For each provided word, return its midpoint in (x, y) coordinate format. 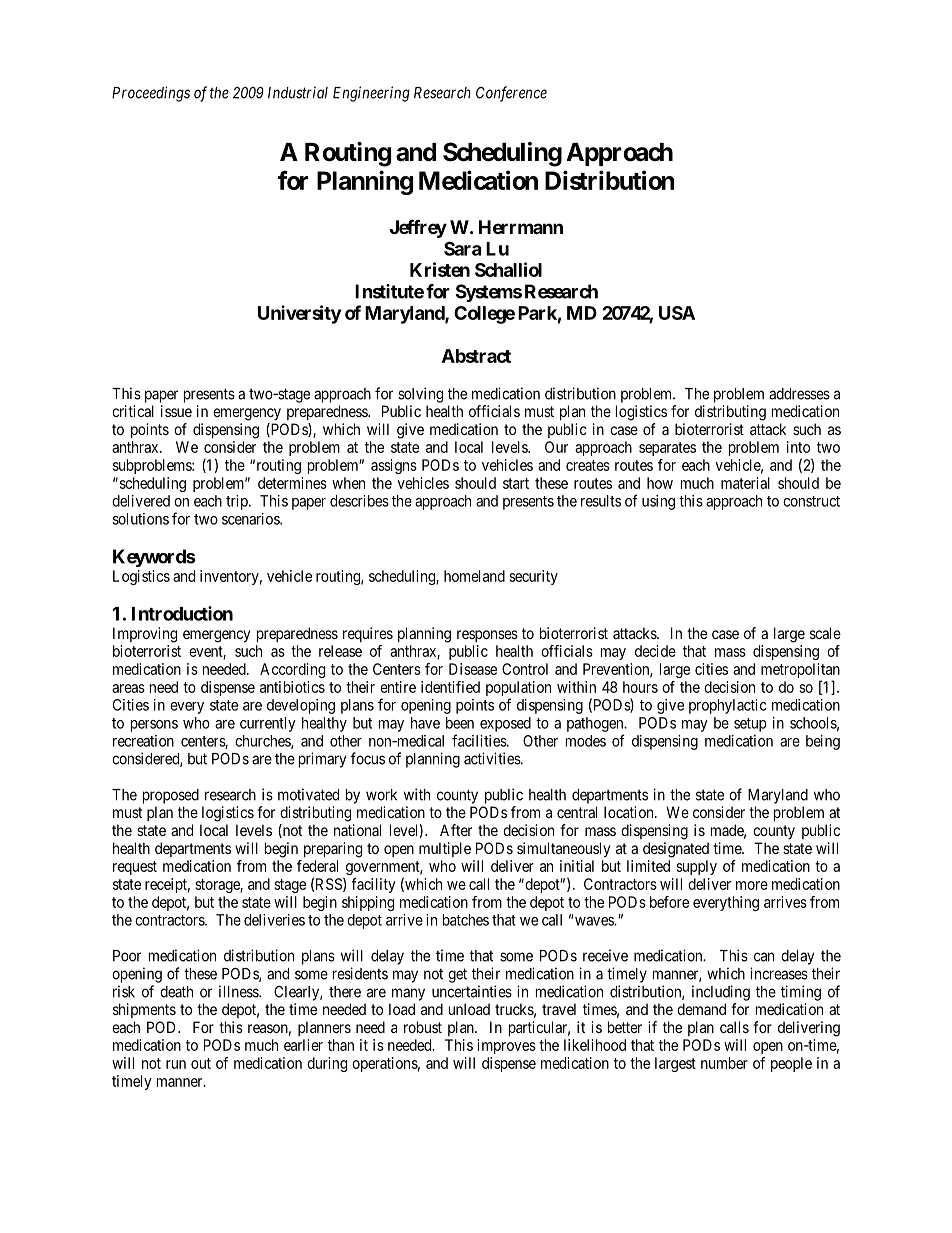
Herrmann (521, 227)
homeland (474, 576)
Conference (511, 94)
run (176, 1064)
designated (676, 850)
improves (506, 1046)
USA (677, 313)
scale (825, 633)
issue (176, 411)
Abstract (476, 356)
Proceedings (151, 94)
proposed (171, 796)
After (456, 830)
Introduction (182, 613)
